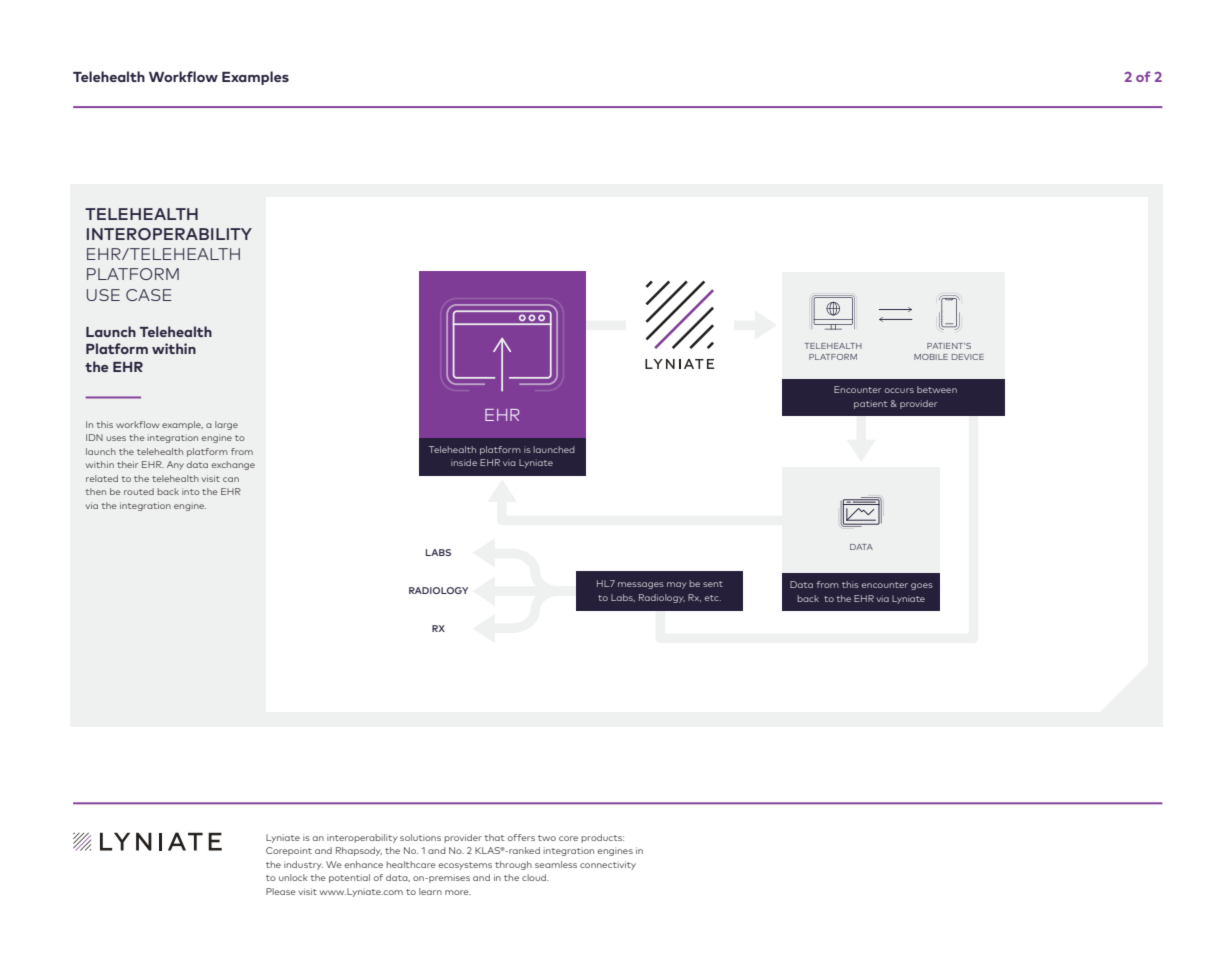 This screenshot has height=964, width=1232. I want to click on solutions, so click(420, 837).
